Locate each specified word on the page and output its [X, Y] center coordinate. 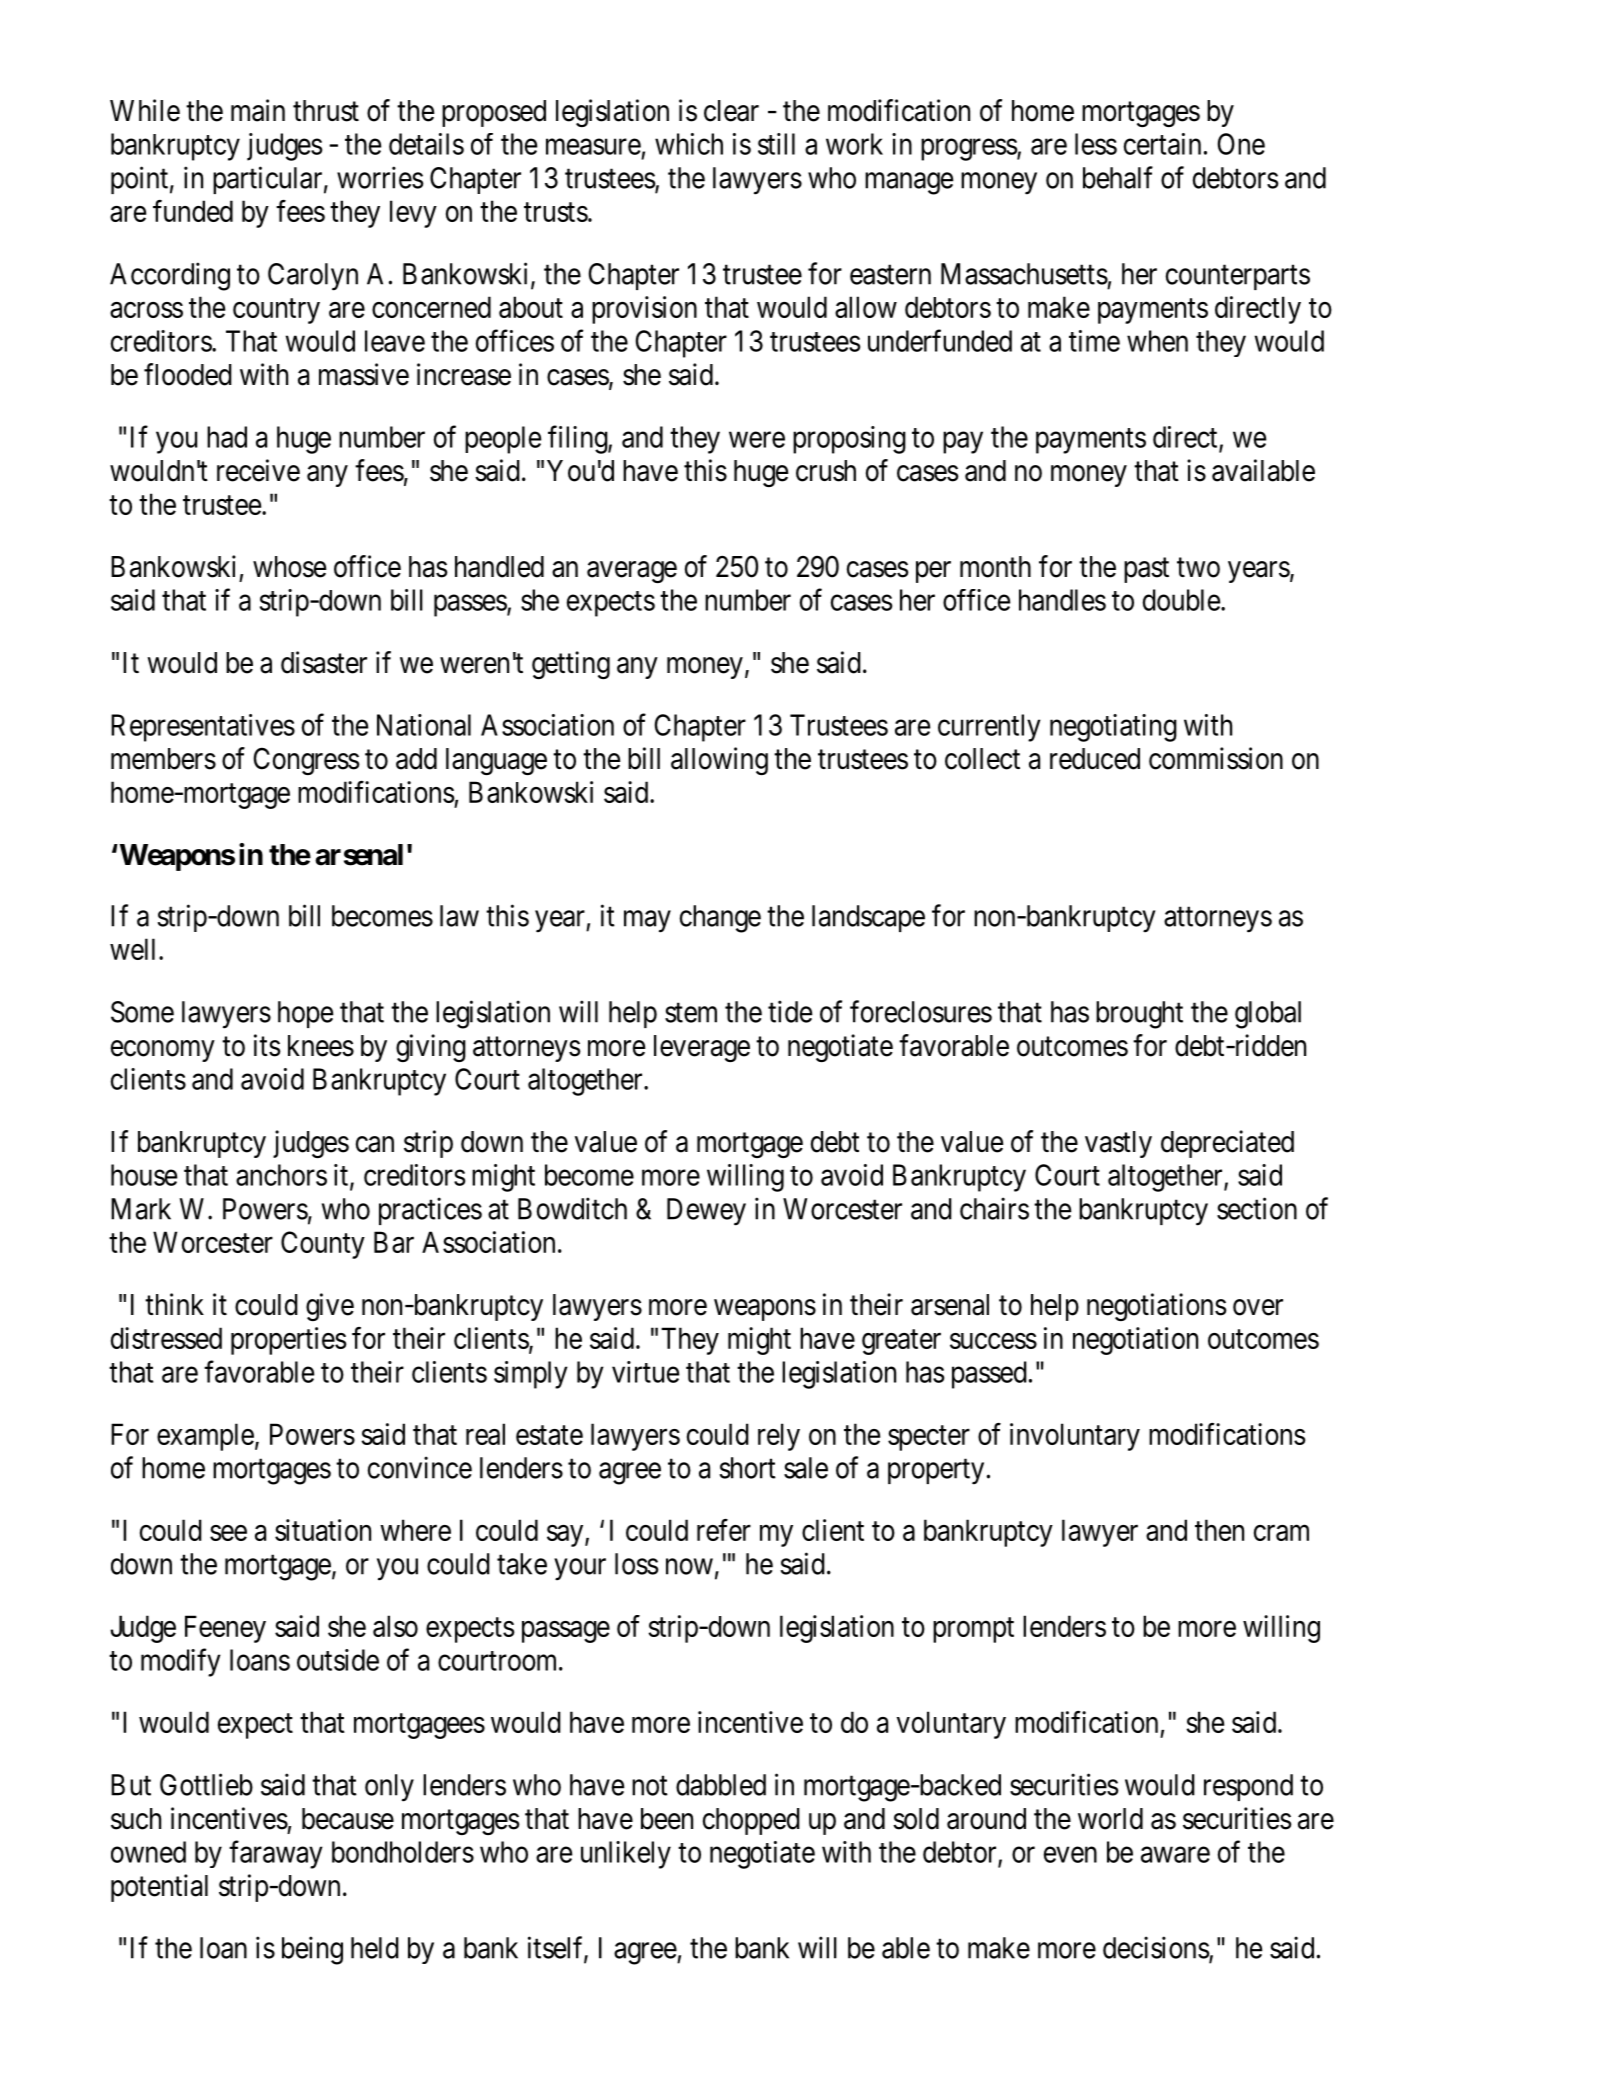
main [258, 110]
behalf [1118, 177]
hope [305, 1014]
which [689, 144]
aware [1175, 1855]
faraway [276, 1854]
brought [1139, 1015]
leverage [702, 1048]
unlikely [626, 1855]
